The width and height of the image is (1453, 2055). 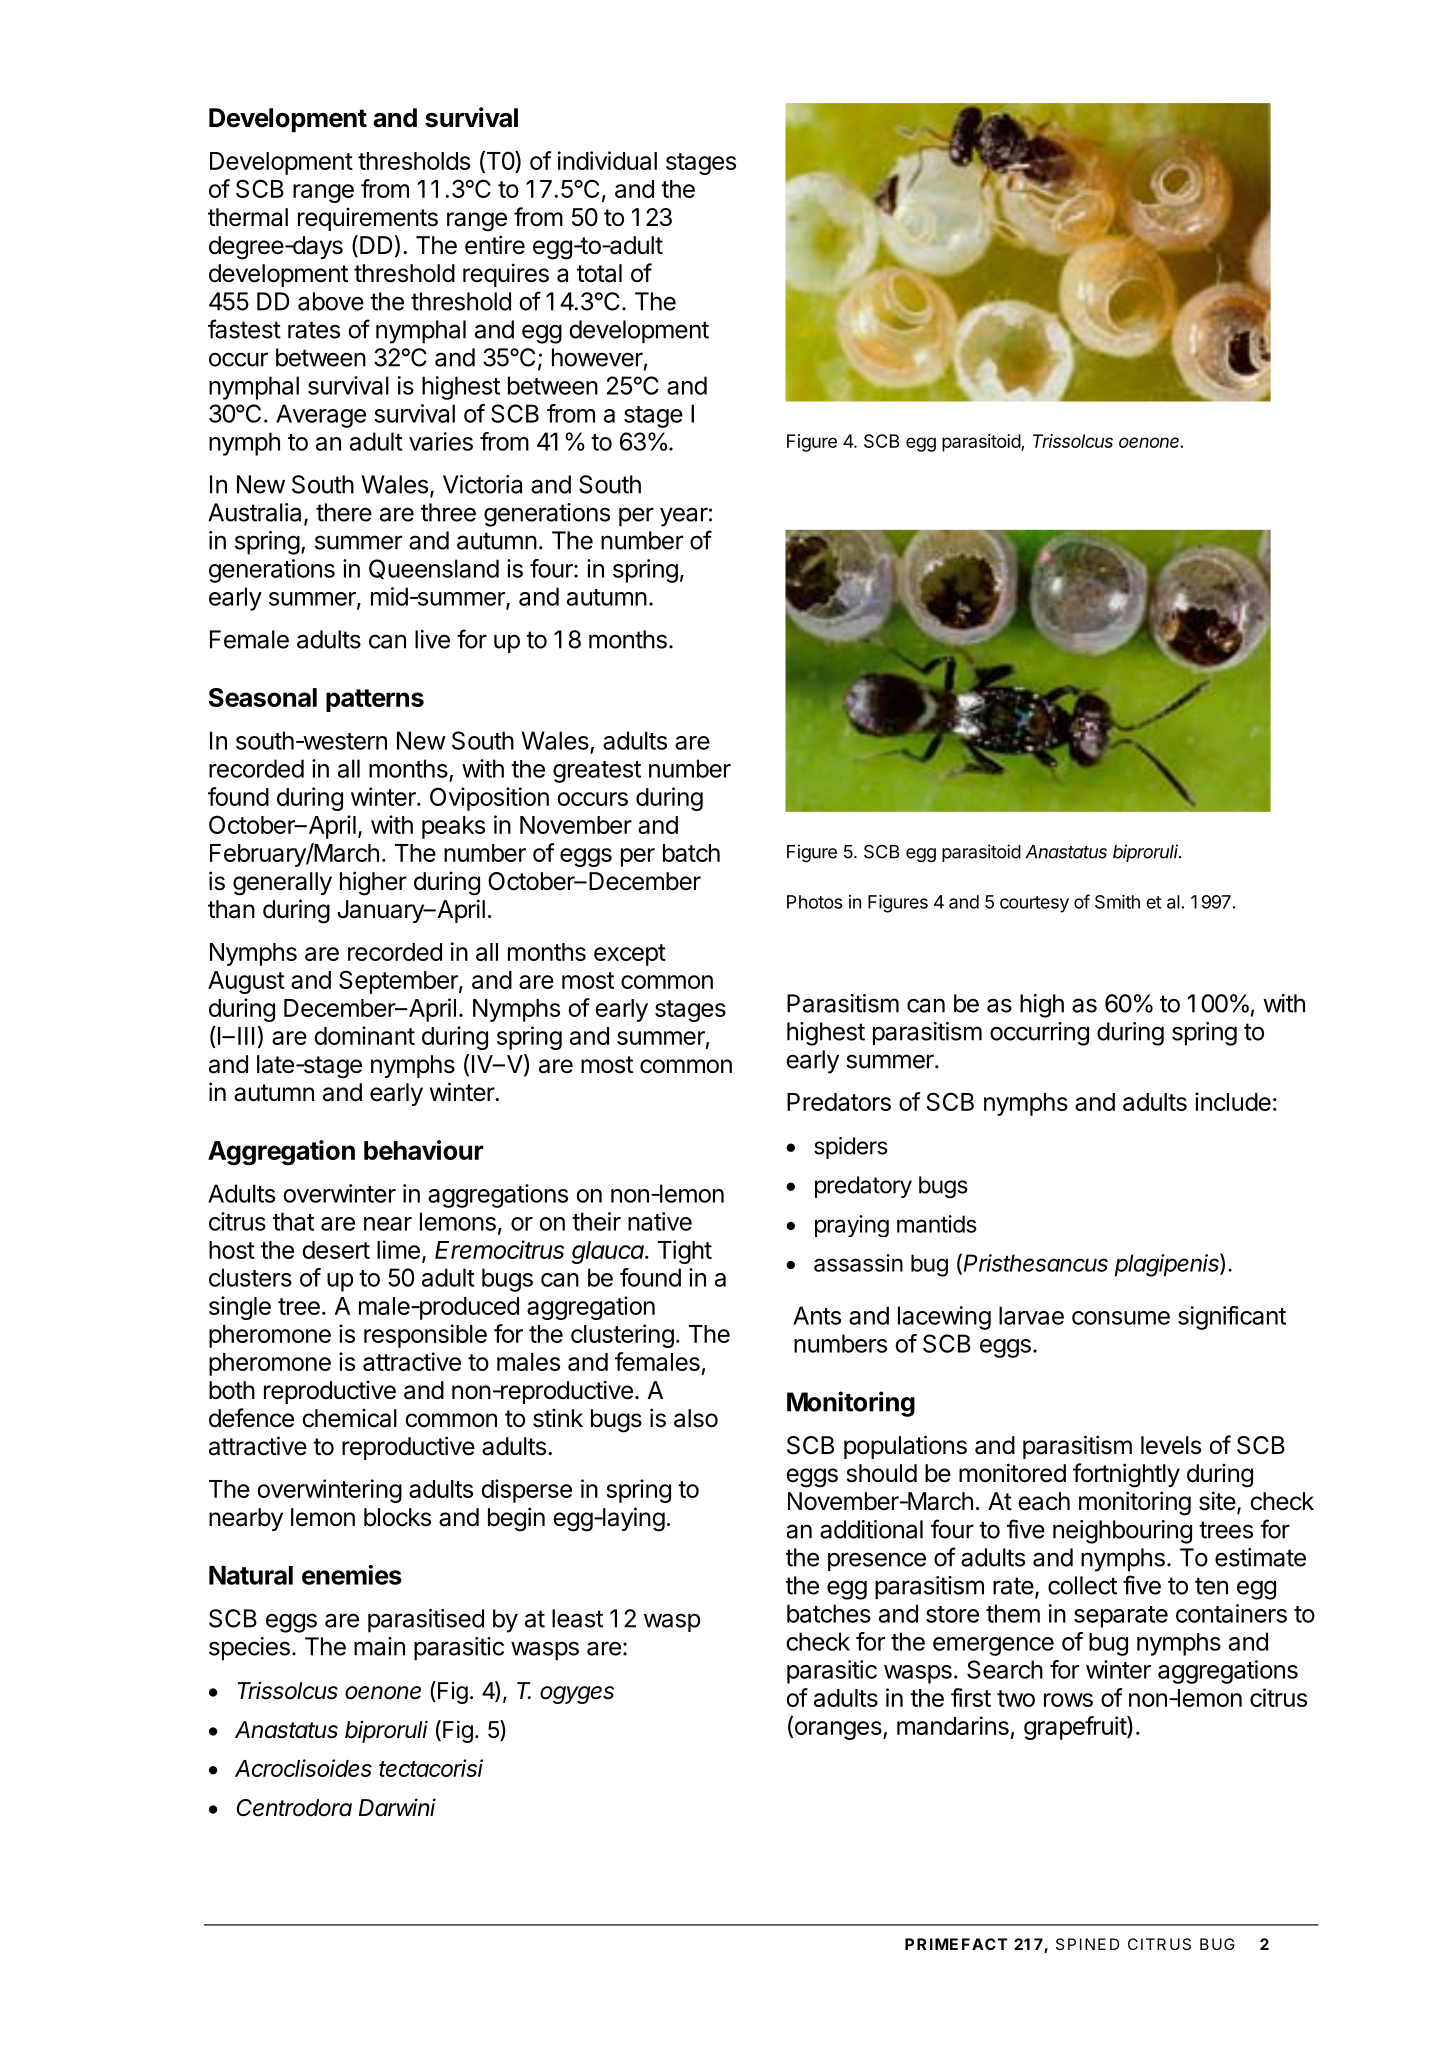 What do you see at coordinates (597, 772) in the image?
I see `greatest` at bounding box center [597, 772].
